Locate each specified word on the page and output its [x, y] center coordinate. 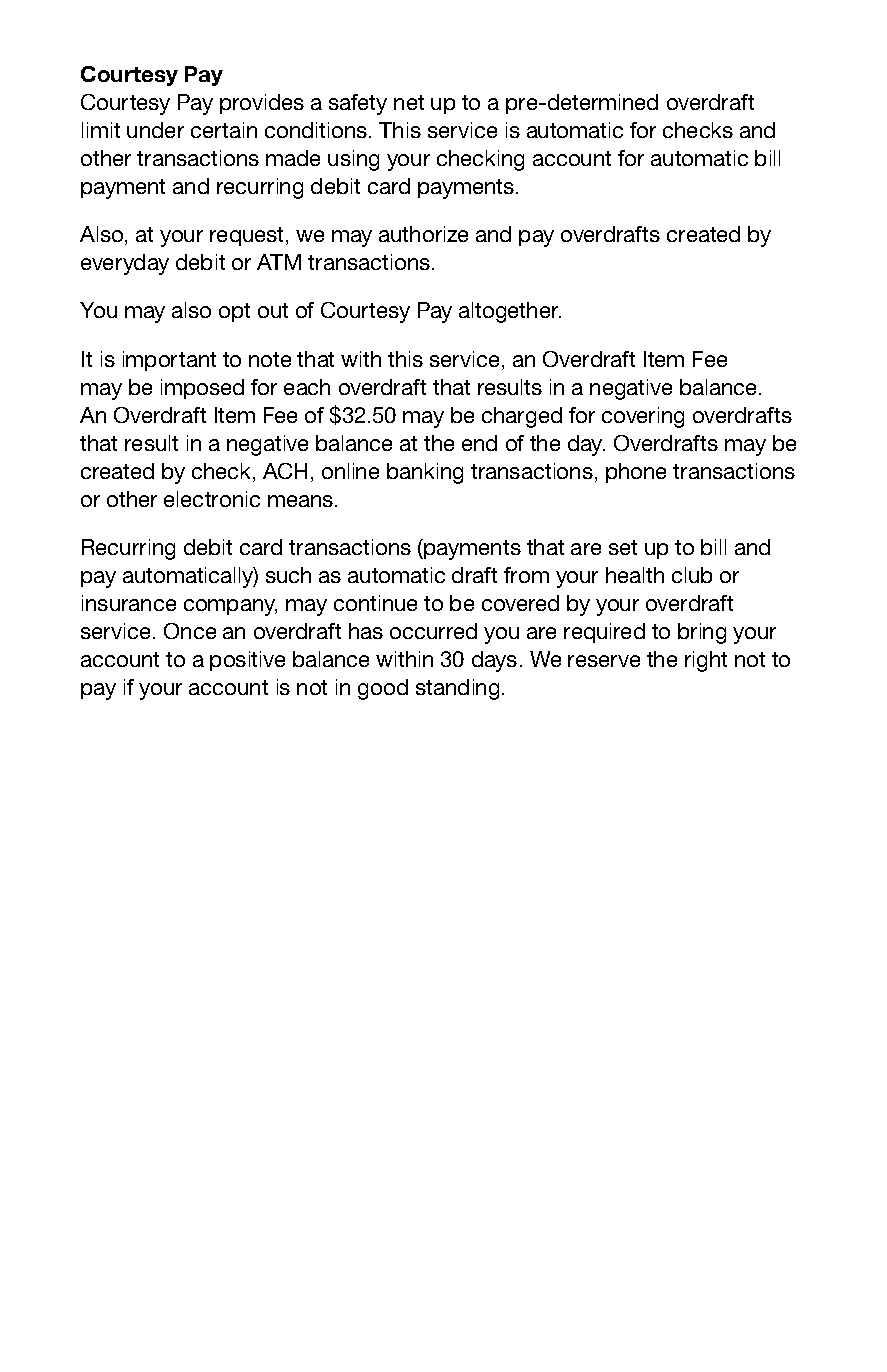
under [155, 130]
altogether [510, 312]
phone [636, 473]
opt [234, 312]
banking [425, 473]
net [409, 102]
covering [643, 417]
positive [247, 661]
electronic [212, 499]
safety [358, 104]
